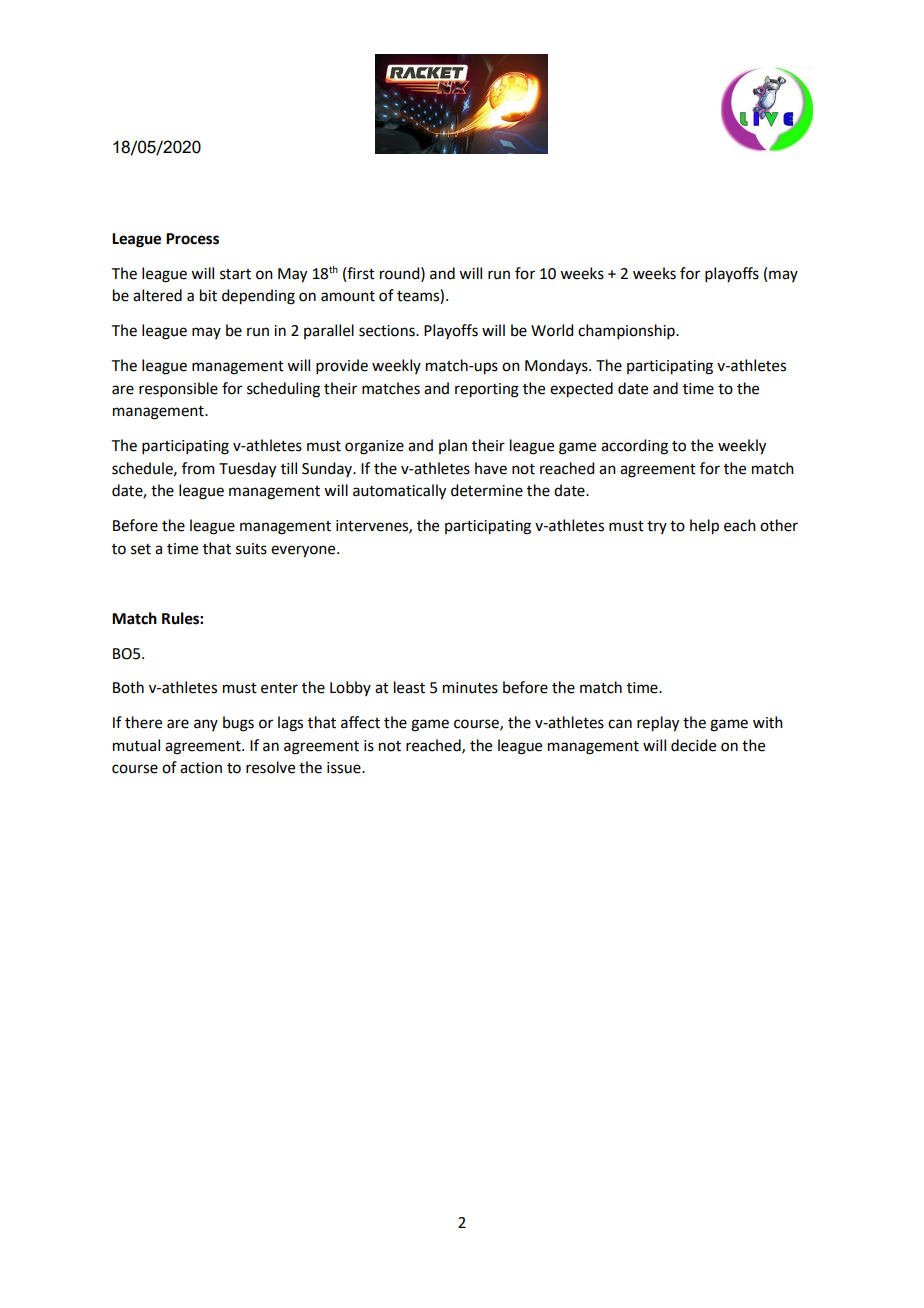 This screenshot has width=924, height=1308. I want to click on amount, so click(348, 296).
